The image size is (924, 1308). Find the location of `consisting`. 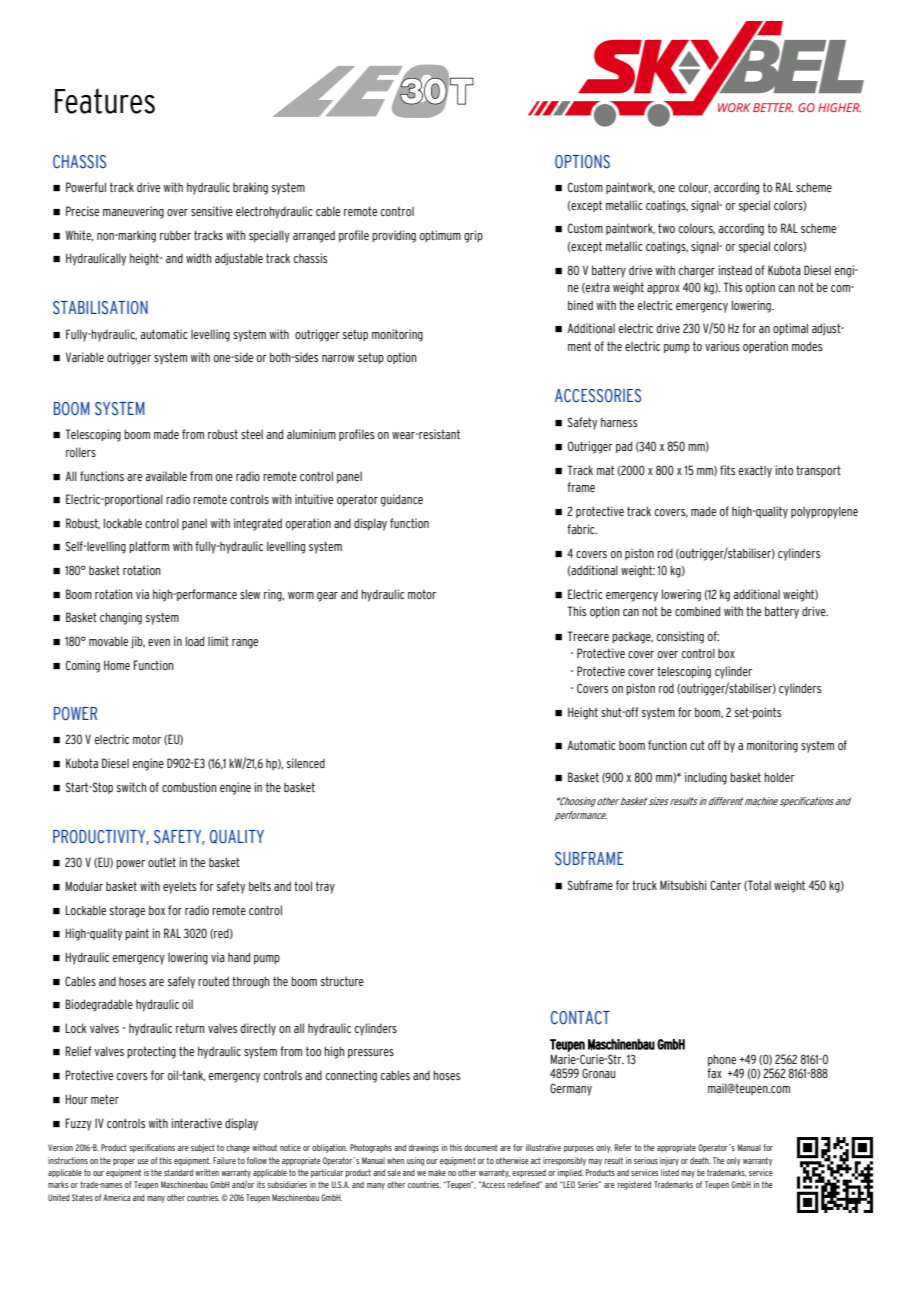

consisting is located at coordinates (680, 637).
